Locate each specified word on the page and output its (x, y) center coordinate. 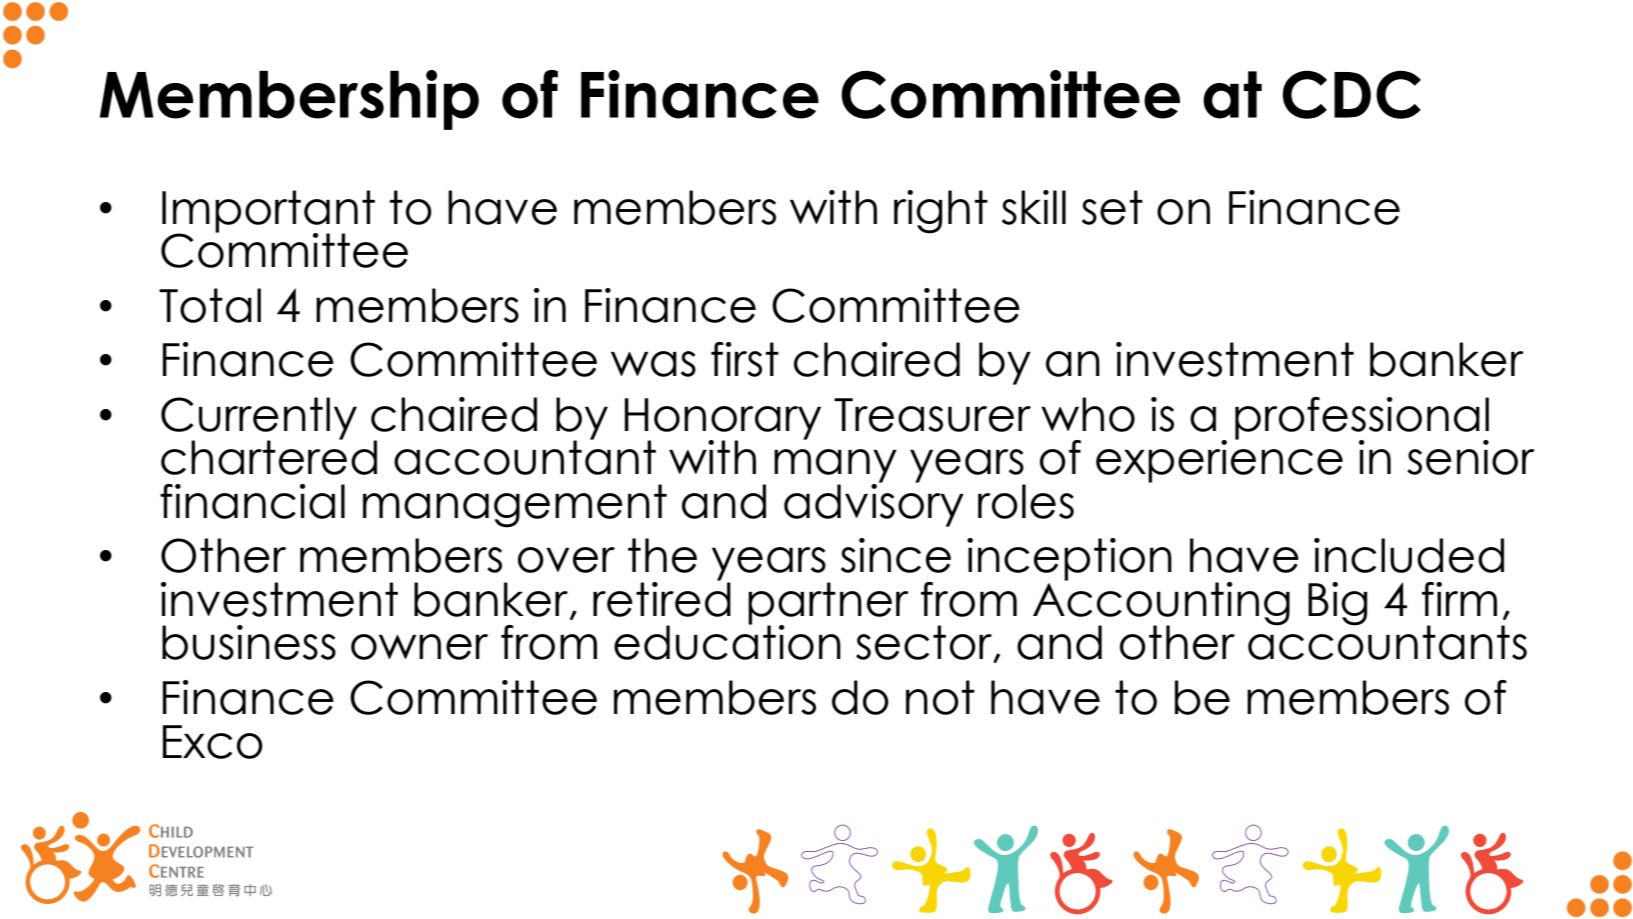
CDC (1352, 94)
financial (252, 501)
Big (1337, 604)
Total (210, 305)
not (940, 697)
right (941, 212)
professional (1362, 419)
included (1409, 555)
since (896, 555)
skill (1034, 207)
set (1112, 207)
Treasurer (932, 415)
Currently (259, 419)
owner (419, 647)
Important (268, 212)
